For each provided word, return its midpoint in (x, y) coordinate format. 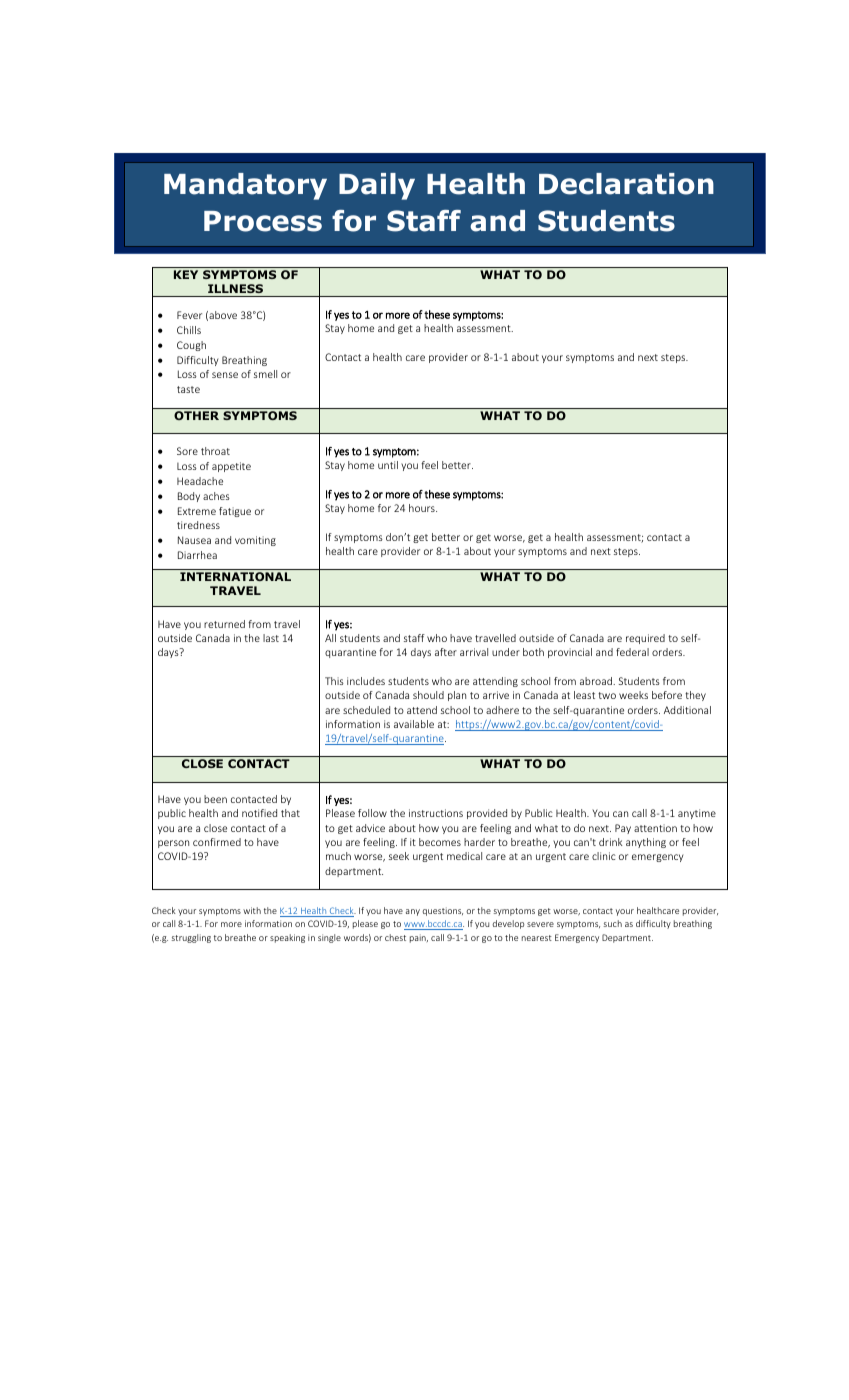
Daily (377, 186)
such (613, 923)
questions (442, 911)
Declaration (626, 184)
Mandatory (245, 186)
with (252, 910)
